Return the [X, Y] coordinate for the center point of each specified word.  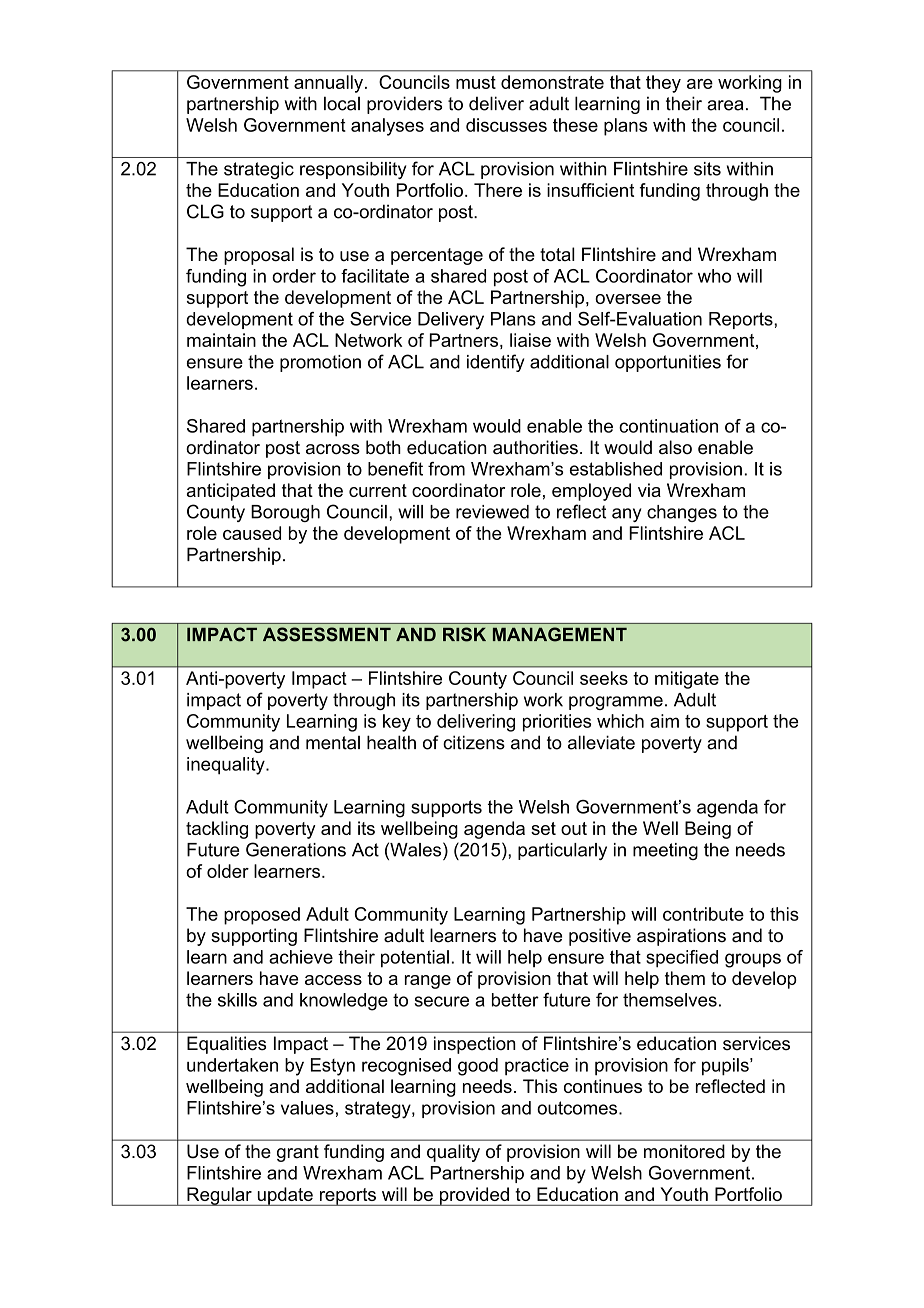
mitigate [687, 680]
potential [415, 959]
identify [495, 363]
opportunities [668, 363]
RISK [464, 634]
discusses [506, 125]
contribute [703, 914]
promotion [320, 363]
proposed [262, 916]
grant [298, 1153]
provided [474, 1196]
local [342, 103]
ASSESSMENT [327, 634]
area [725, 105]
